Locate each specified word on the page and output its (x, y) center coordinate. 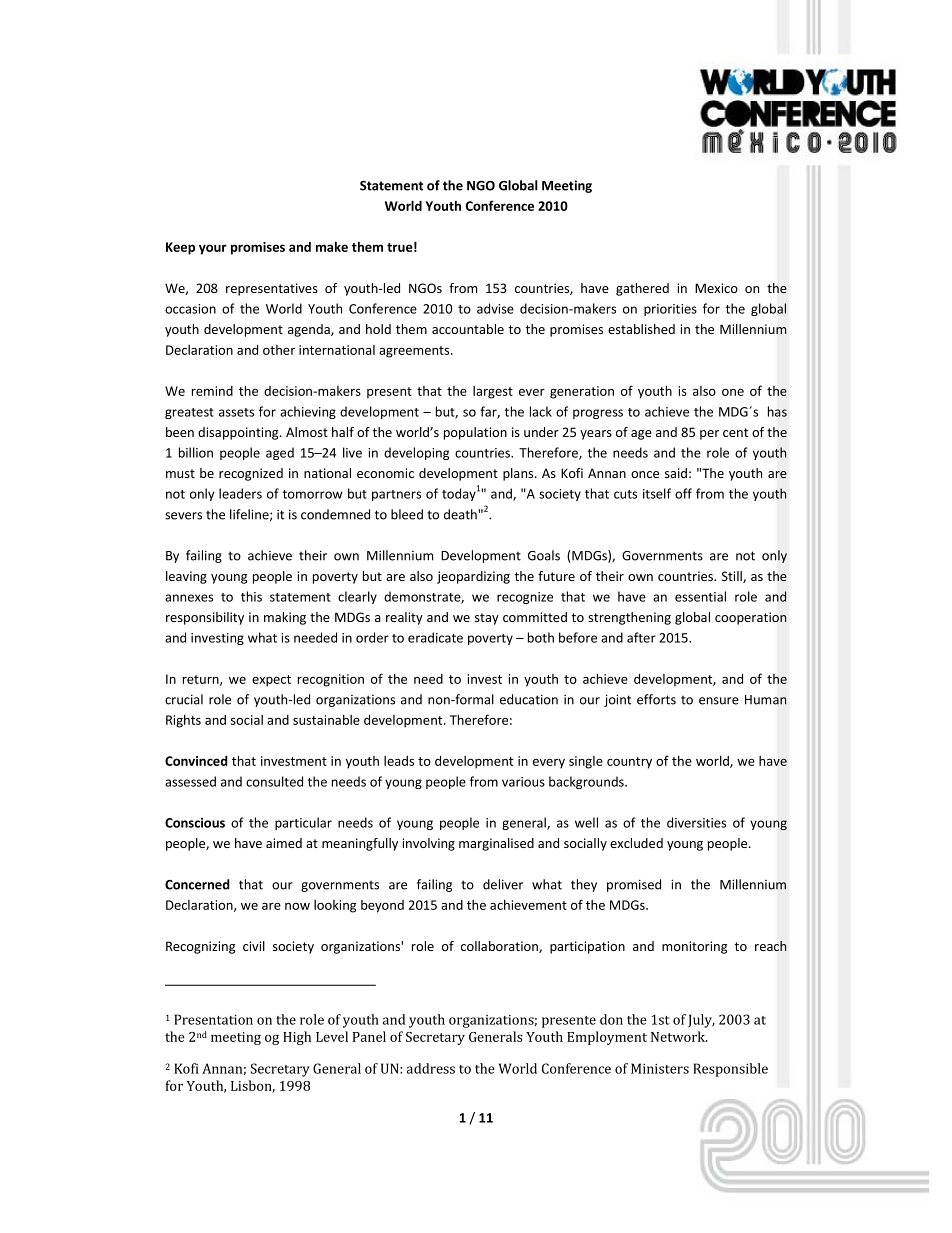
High (297, 1038)
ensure (719, 701)
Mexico (716, 288)
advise (495, 308)
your (213, 249)
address (431, 1068)
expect (271, 681)
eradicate (435, 637)
